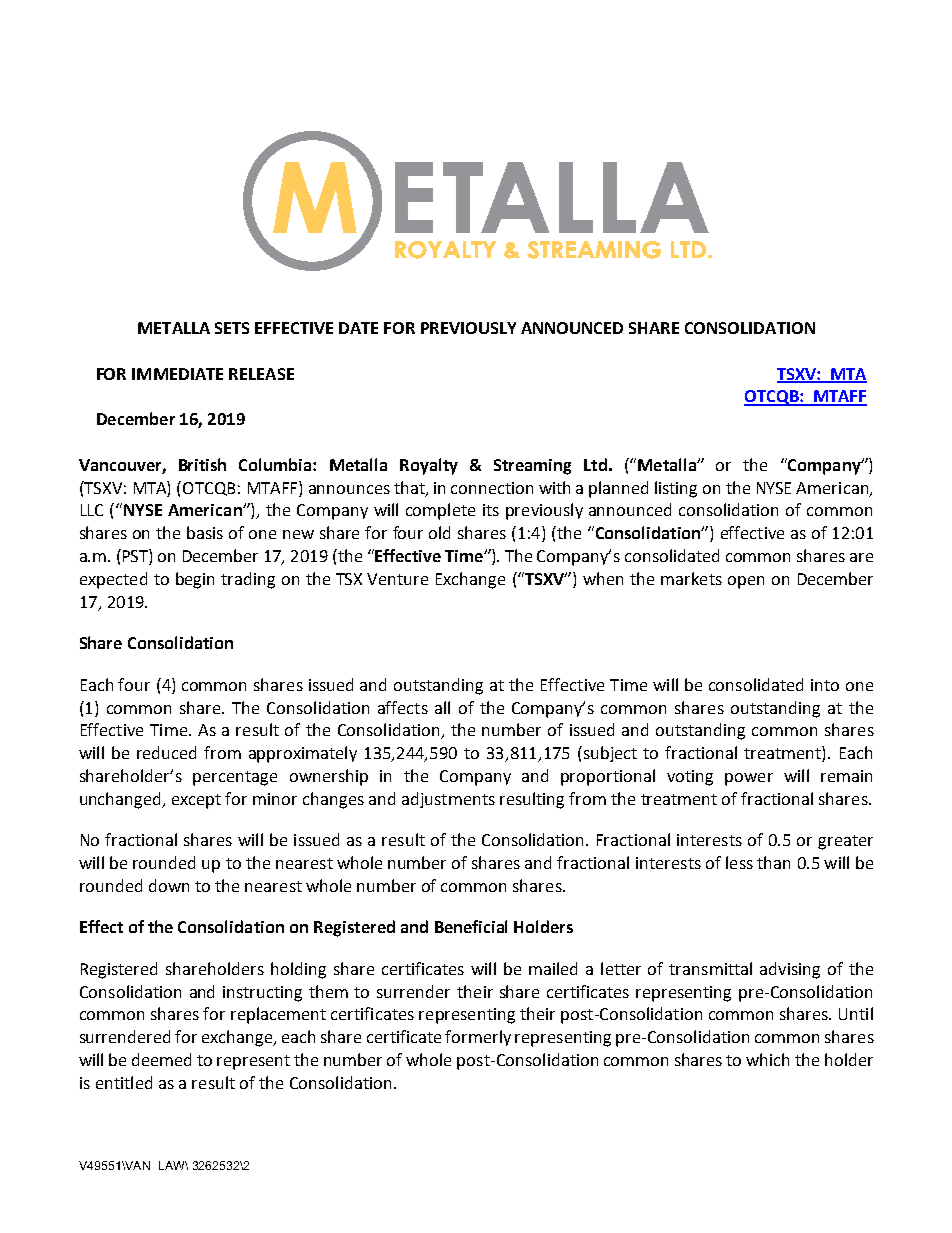 This screenshot has width=952, height=1233. I want to click on deemed, so click(161, 1059).
